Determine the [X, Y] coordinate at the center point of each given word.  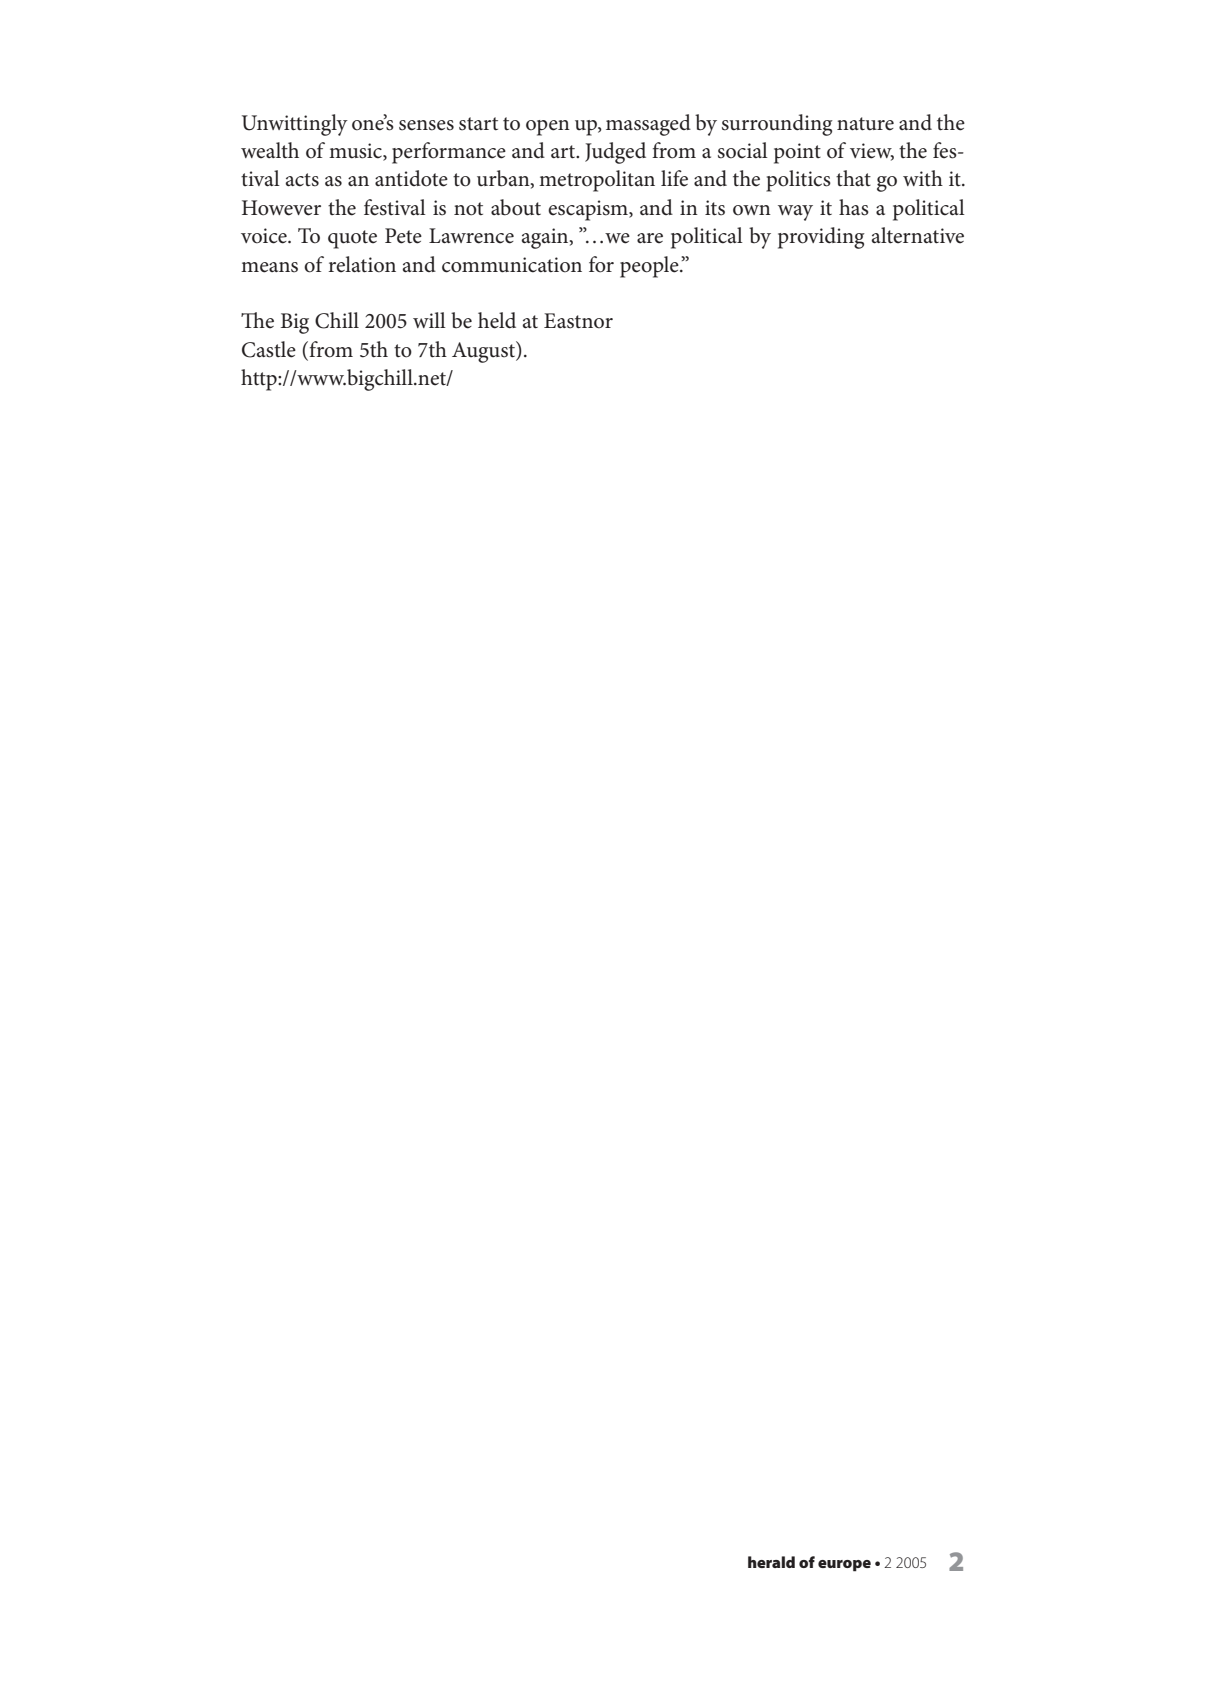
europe [844, 1566]
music [356, 152]
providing [821, 238]
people [650, 267]
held [497, 320]
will [429, 320]
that [853, 178]
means [269, 267]
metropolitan [597, 181]
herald [771, 1562]
